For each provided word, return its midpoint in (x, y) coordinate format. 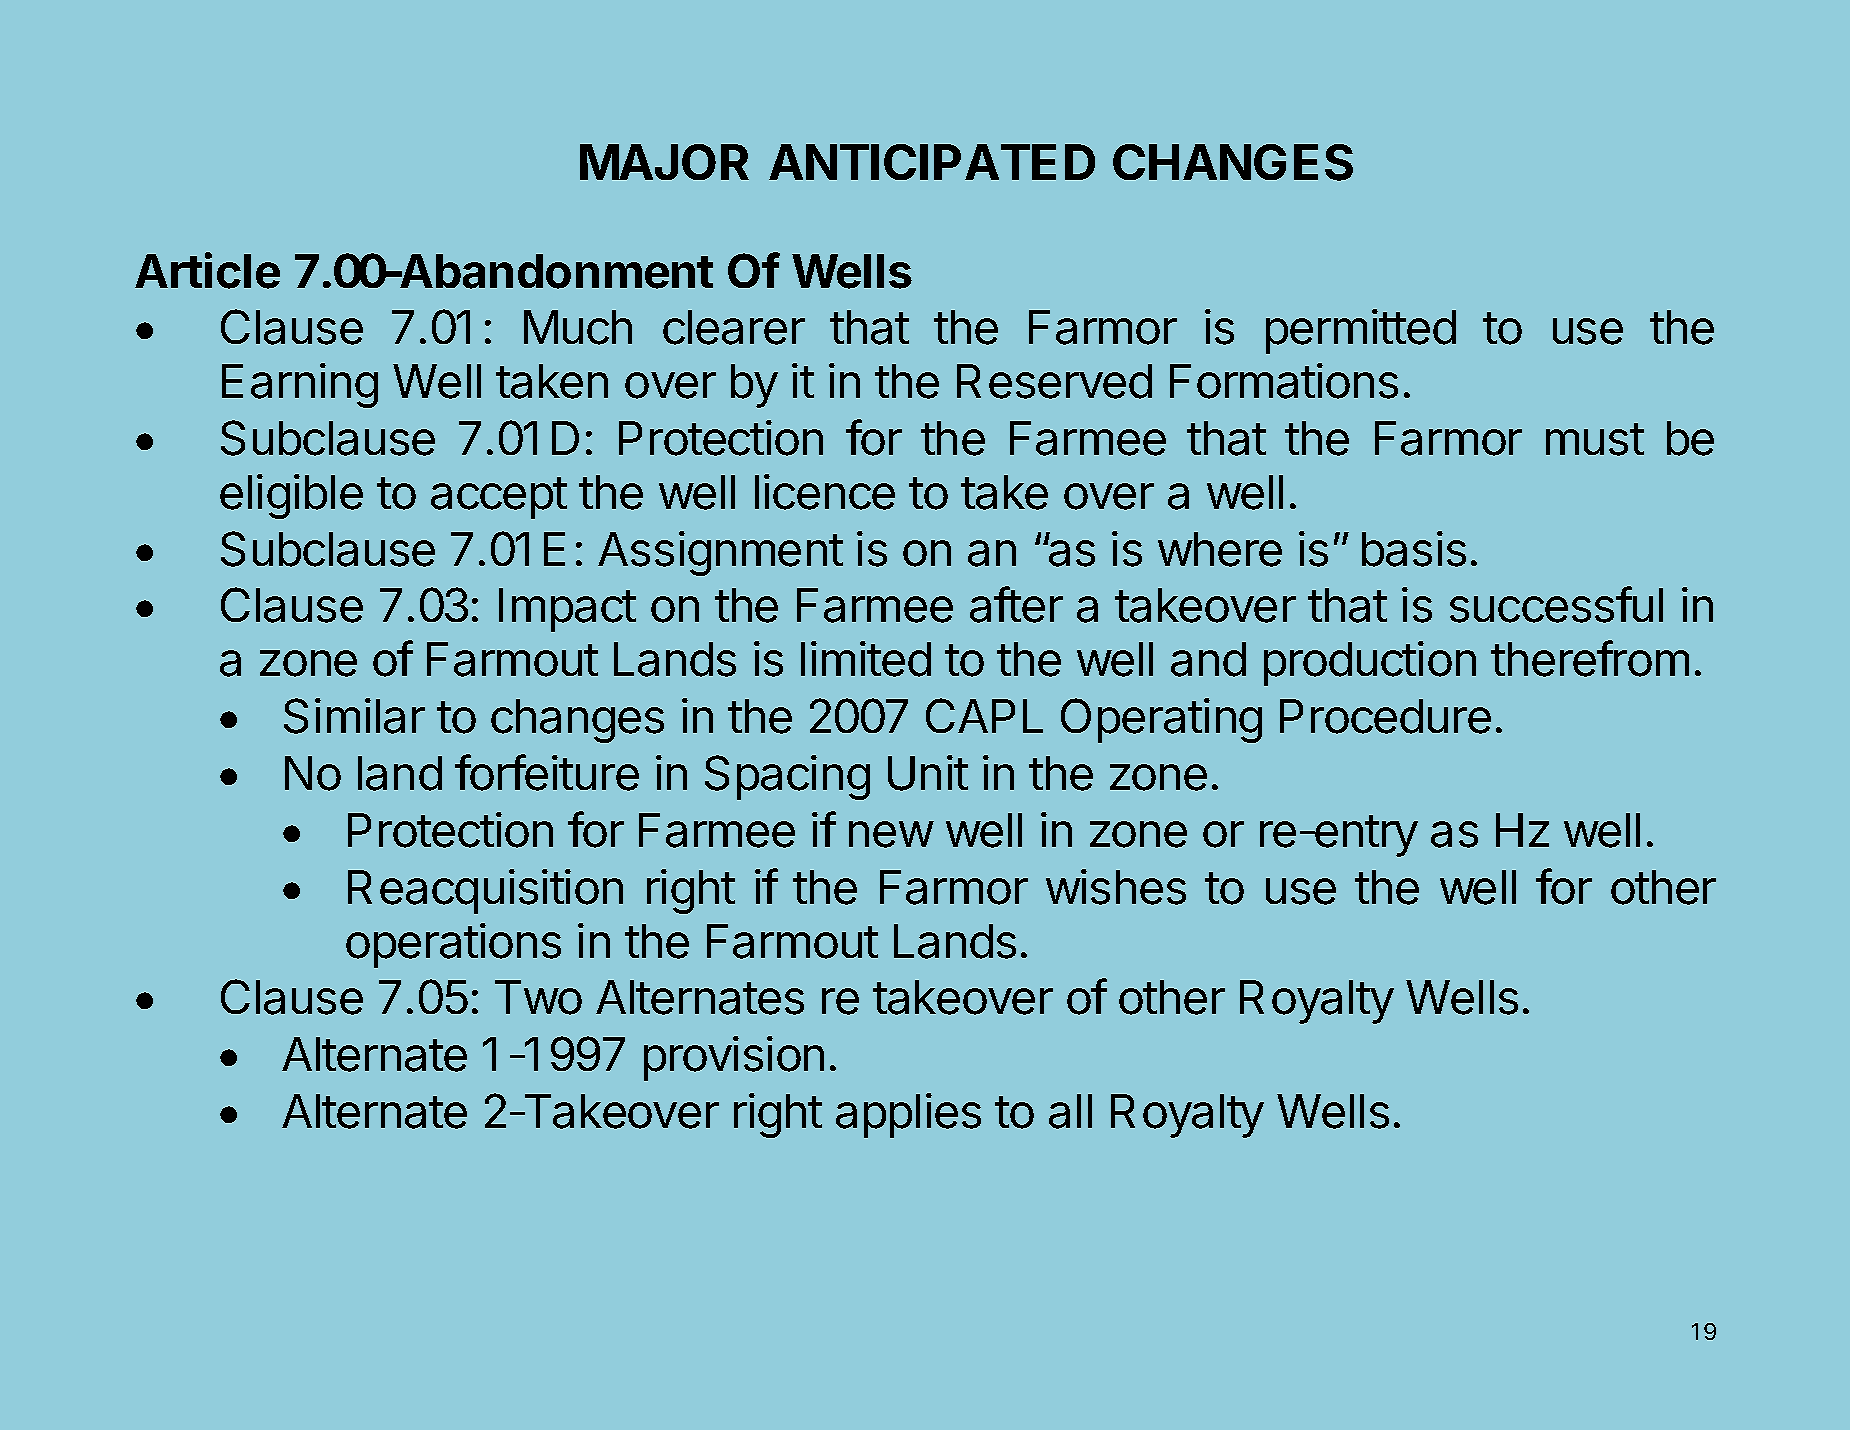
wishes (1116, 887)
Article (207, 270)
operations (453, 945)
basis (1414, 549)
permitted (1361, 331)
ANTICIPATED (932, 162)
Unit (928, 773)
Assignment (720, 553)
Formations (1284, 381)
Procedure (1385, 716)
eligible (291, 496)
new (891, 834)
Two (538, 997)
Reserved (1054, 381)
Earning (300, 385)
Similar (354, 716)
